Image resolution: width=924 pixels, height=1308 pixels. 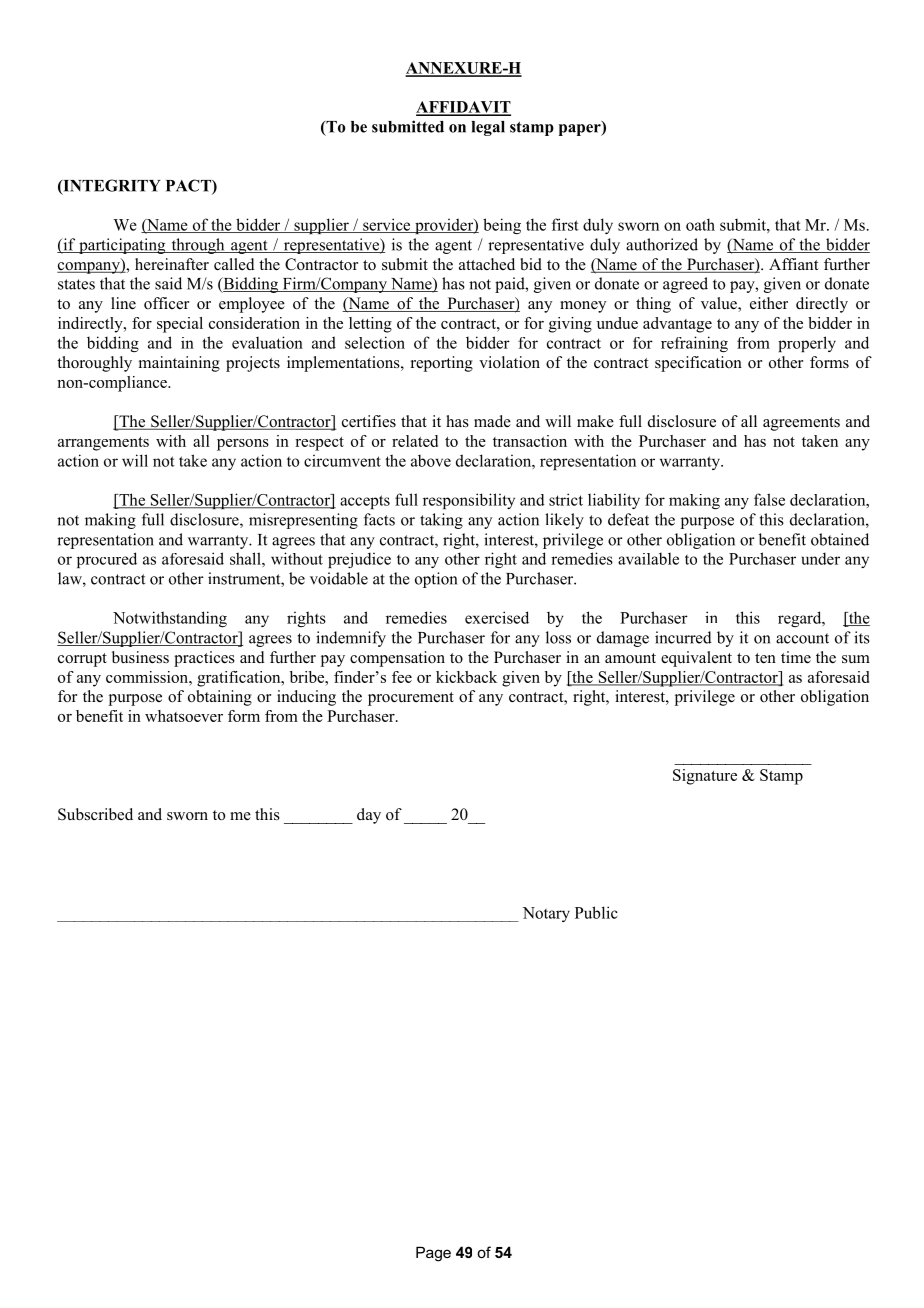 What do you see at coordinates (466, 677) in the image?
I see `kickback` at bounding box center [466, 677].
